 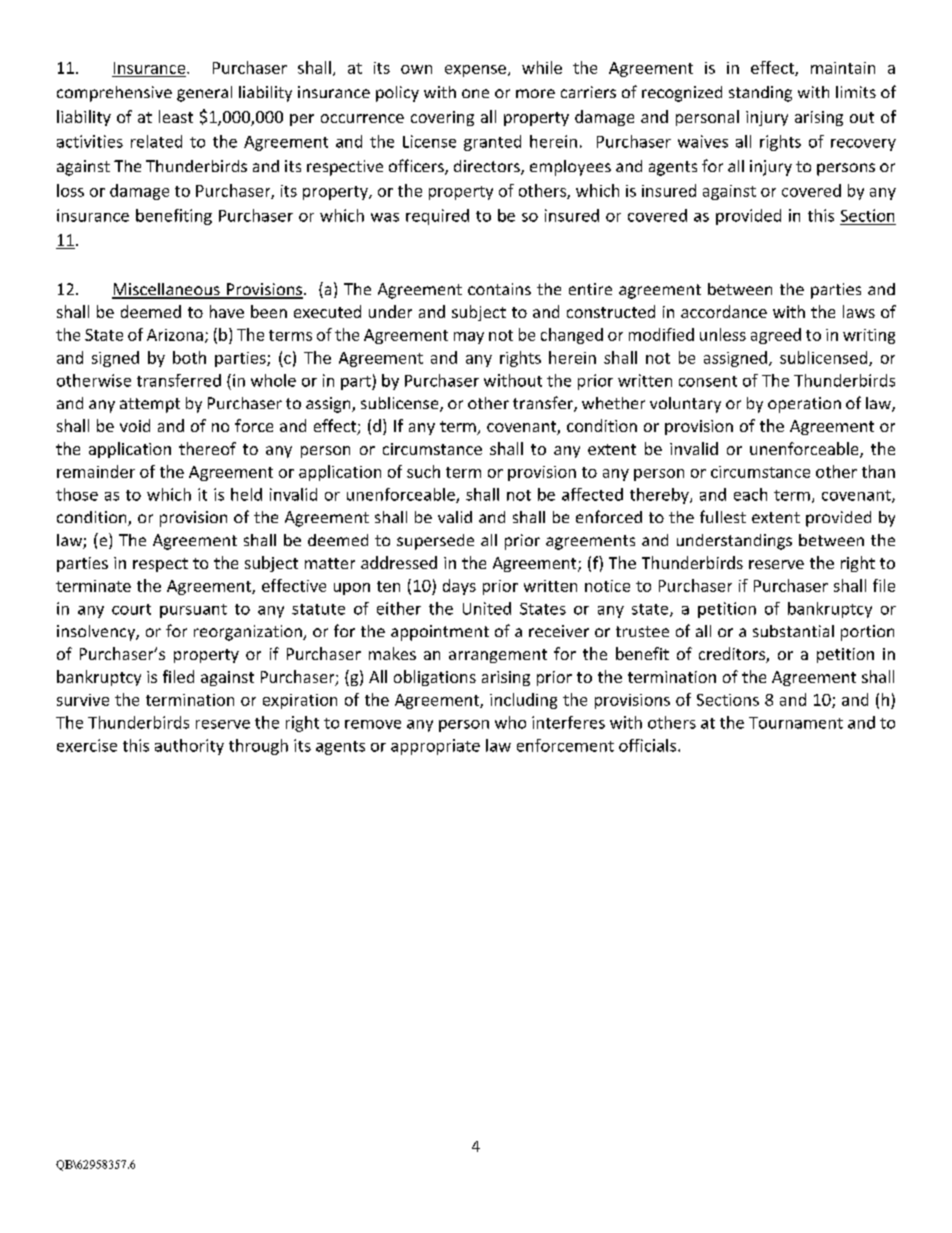 What do you see at coordinates (856, 92) in the image?
I see `limits` at bounding box center [856, 92].
